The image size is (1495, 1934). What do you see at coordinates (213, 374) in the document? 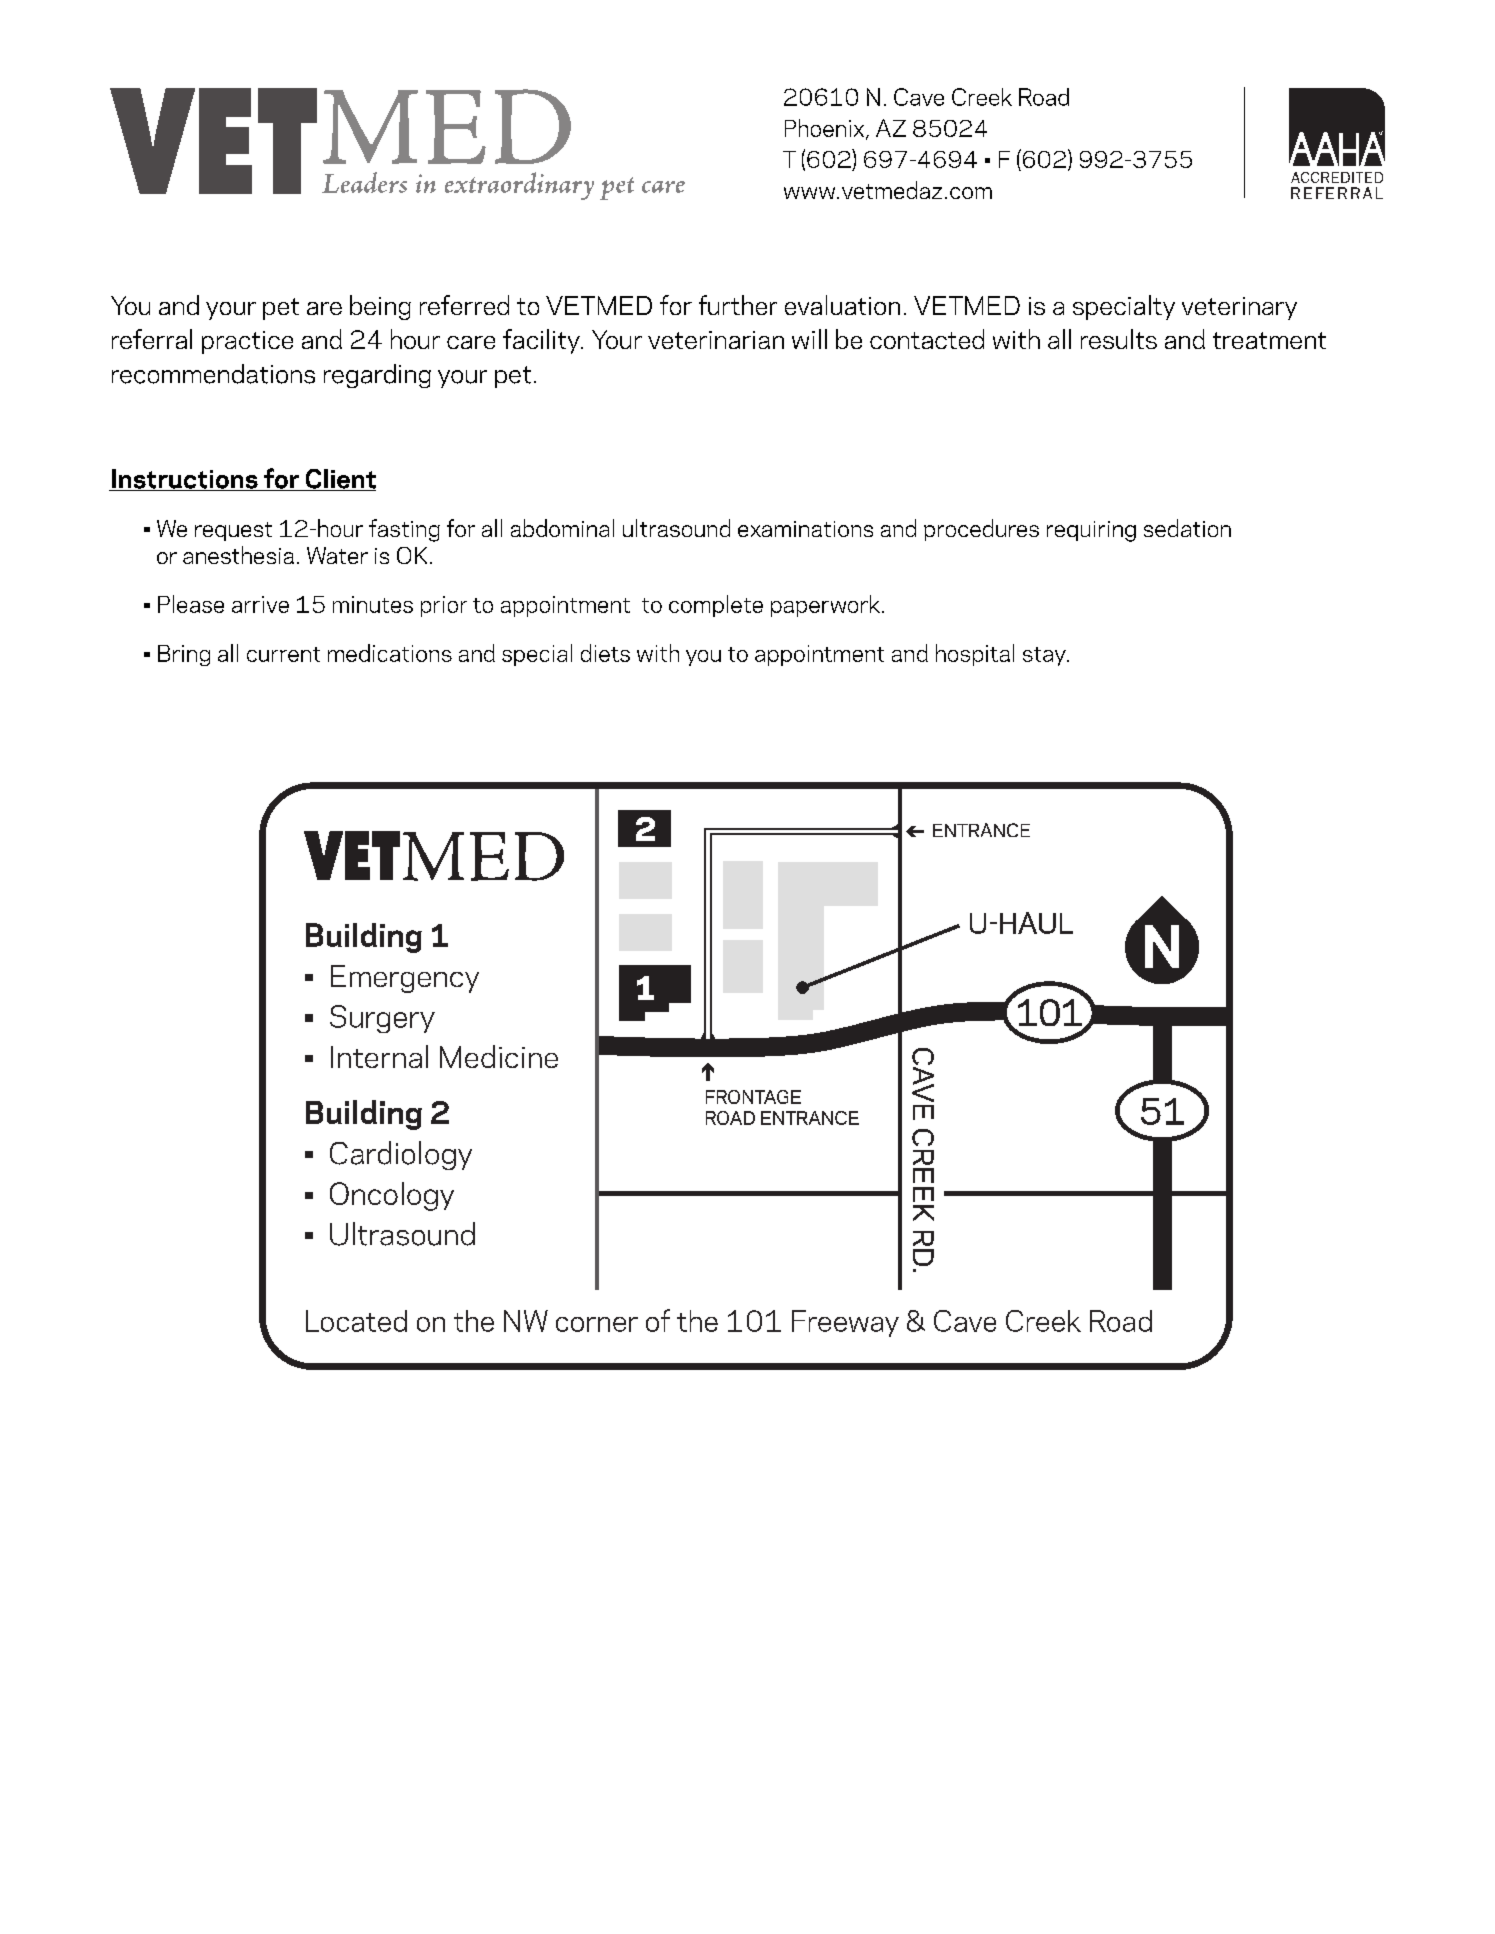
I see `recommendations` at bounding box center [213, 374].
